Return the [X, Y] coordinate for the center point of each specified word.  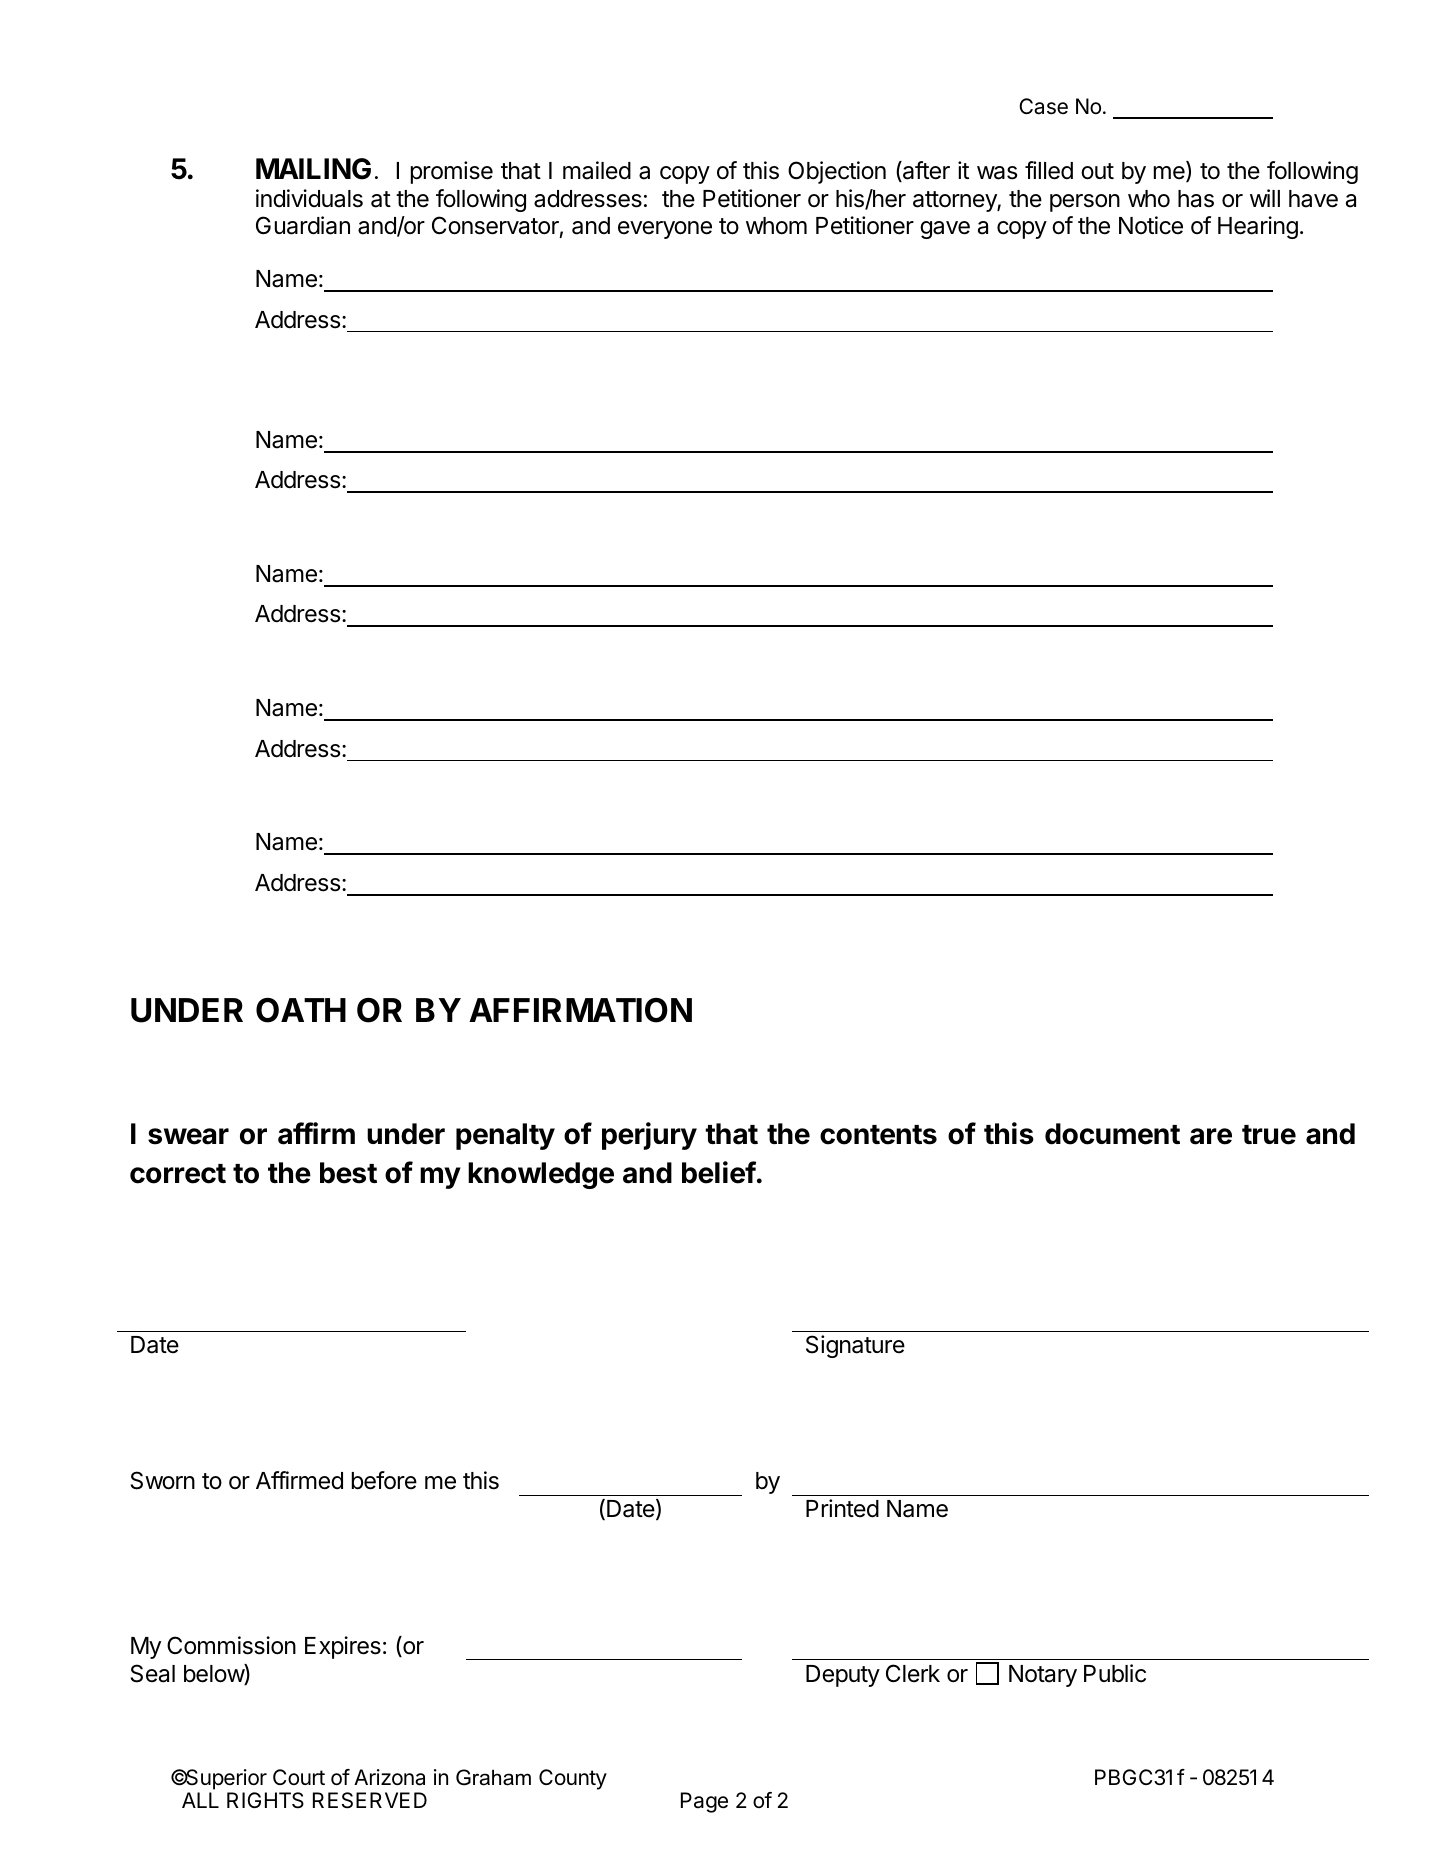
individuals [309, 198]
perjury [649, 1136]
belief [719, 1172]
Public [1115, 1673]
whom [776, 226]
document [1112, 1134]
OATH [301, 1010]
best [348, 1173]
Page [704, 1802]
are [1211, 1136]
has [1196, 199]
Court [299, 1777]
